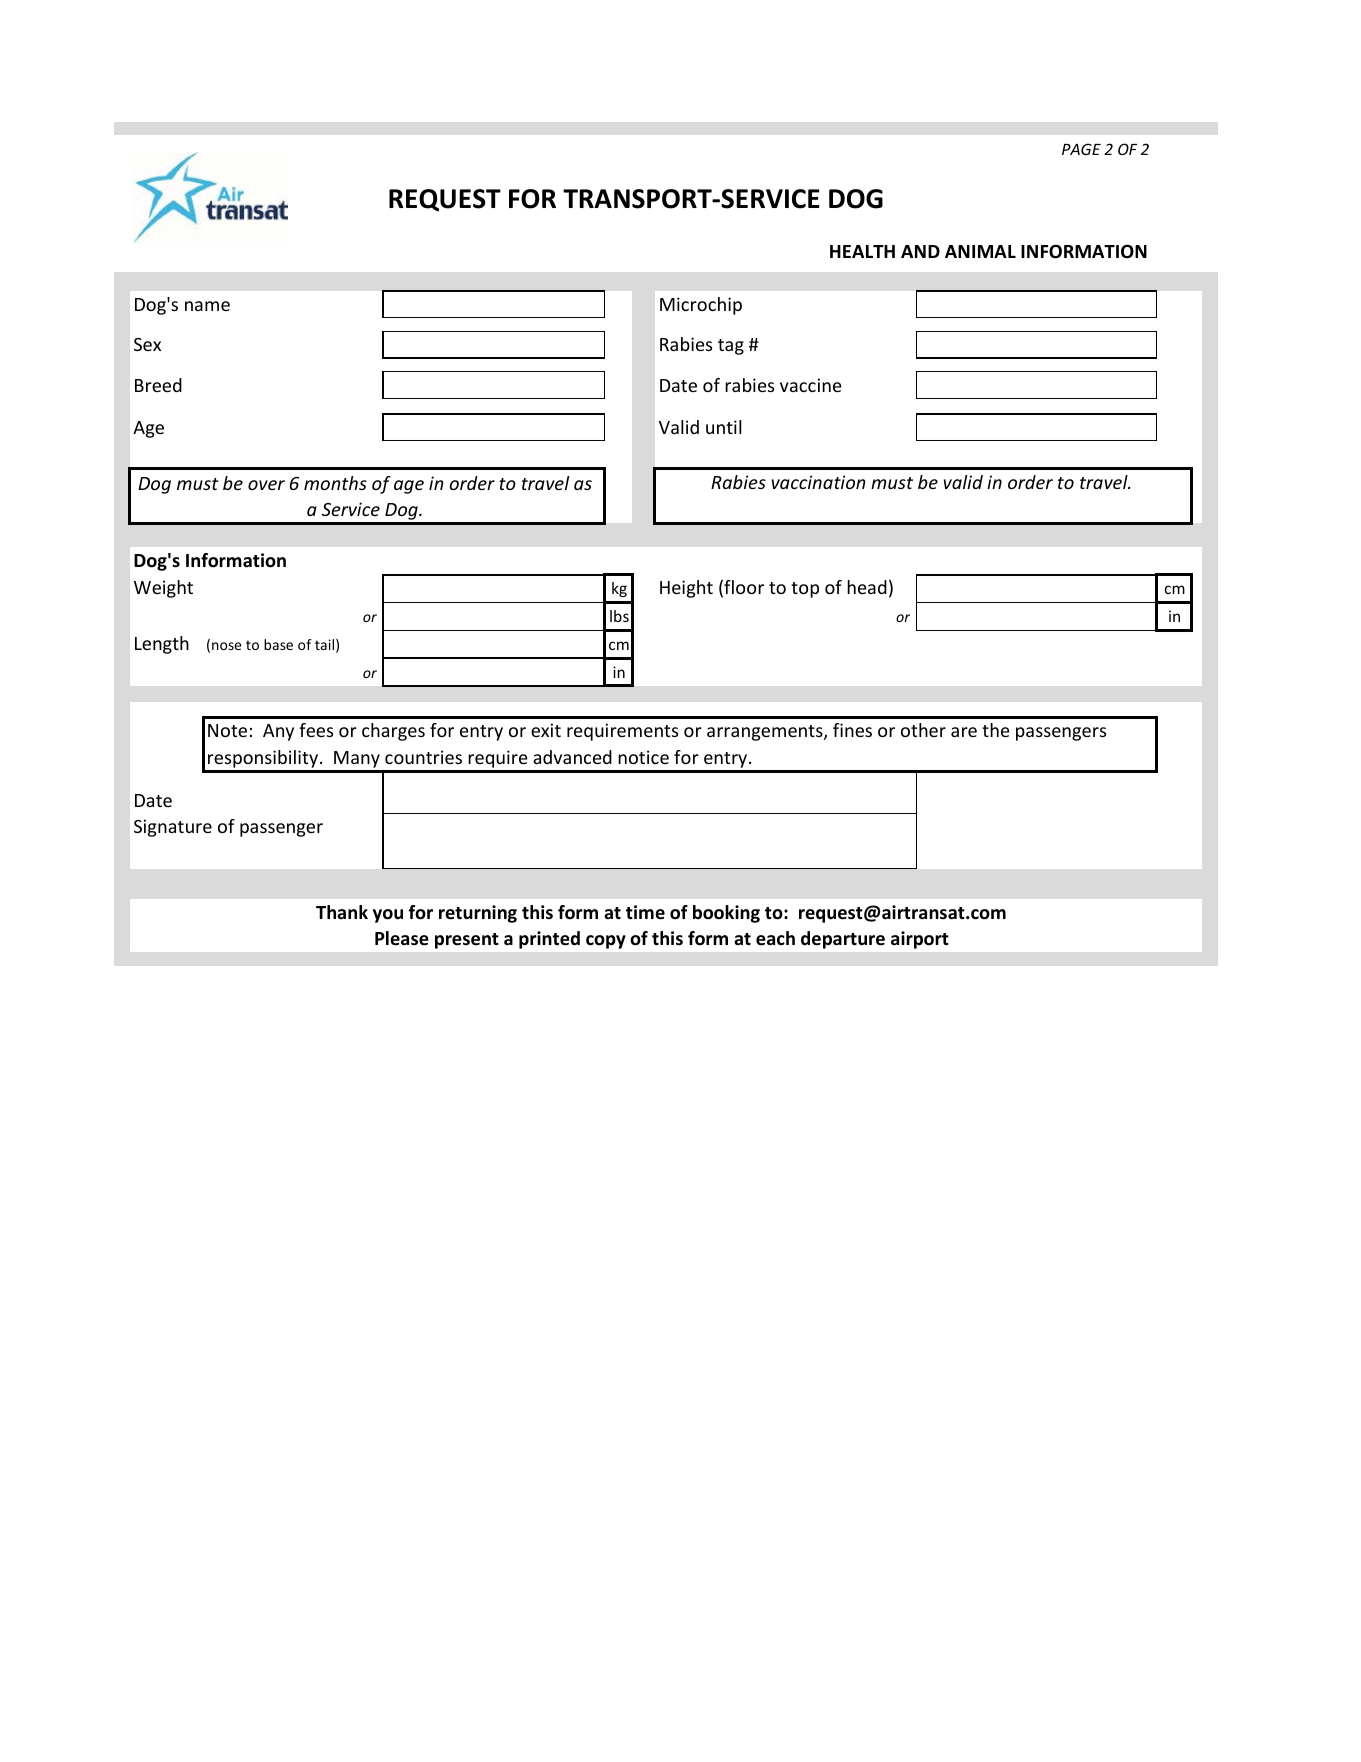 The image size is (1361, 1762). I want to click on Note, so click(227, 730).
